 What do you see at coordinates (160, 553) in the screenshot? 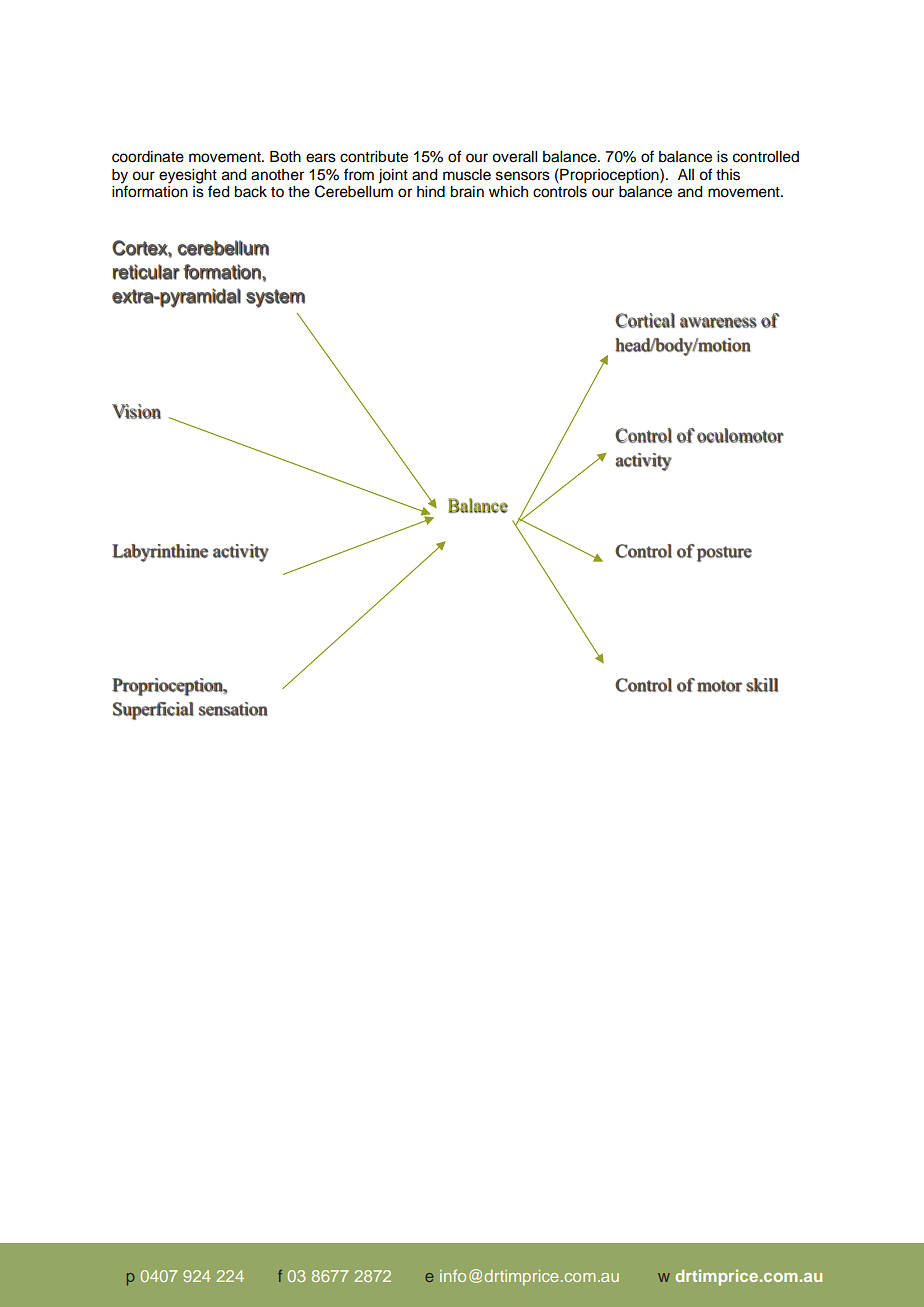
I see `Labyrinthine` at bounding box center [160, 553].
